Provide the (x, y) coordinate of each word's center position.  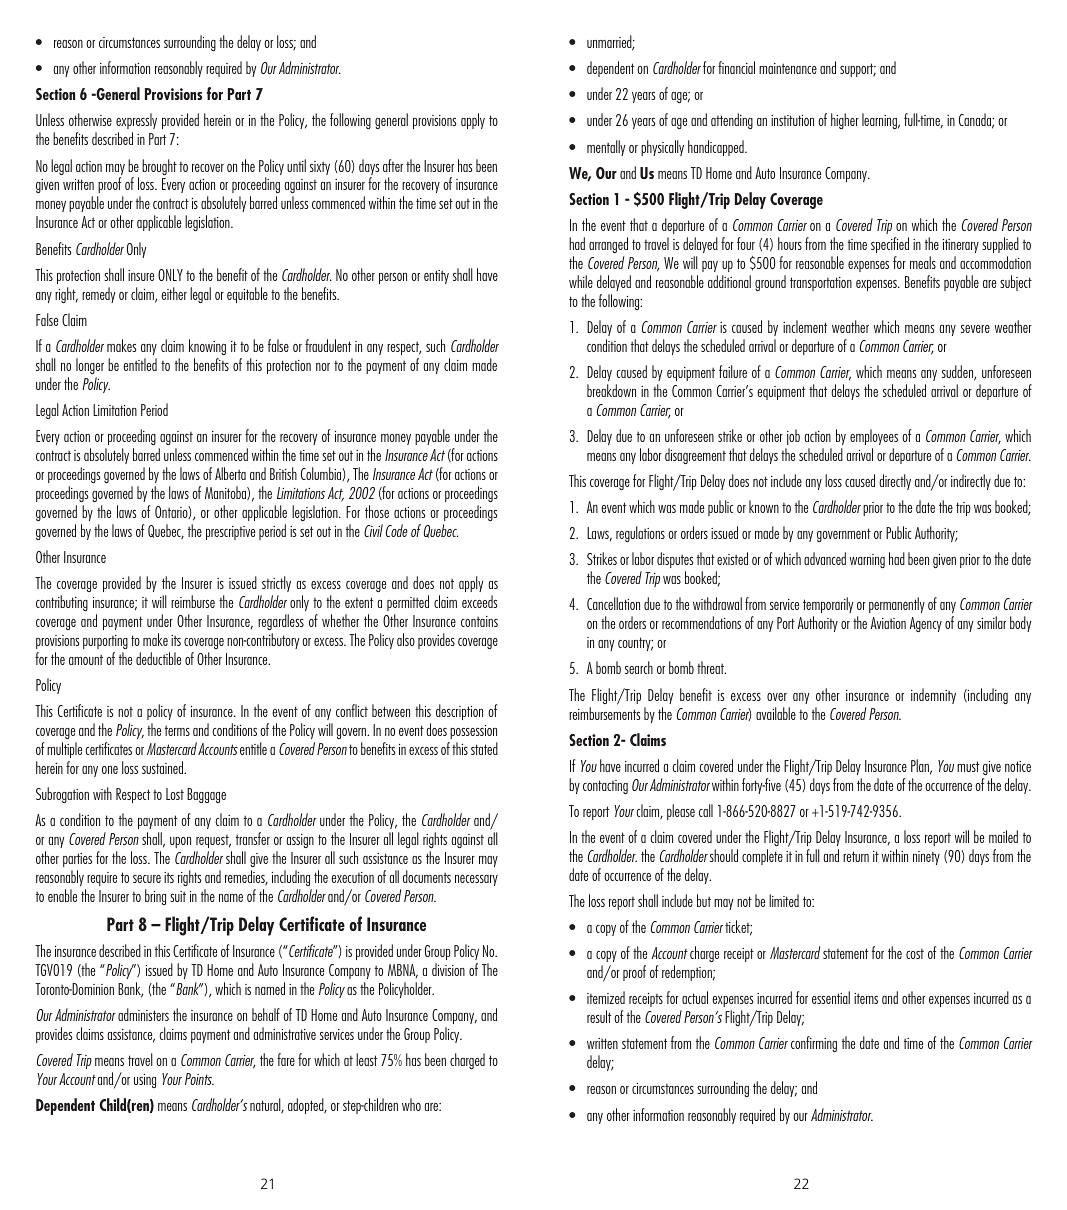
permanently (897, 605)
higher (845, 121)
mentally (606, 148)
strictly (276, 584)
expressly (136, 121)
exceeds (479, 601)
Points (199, 1079)
